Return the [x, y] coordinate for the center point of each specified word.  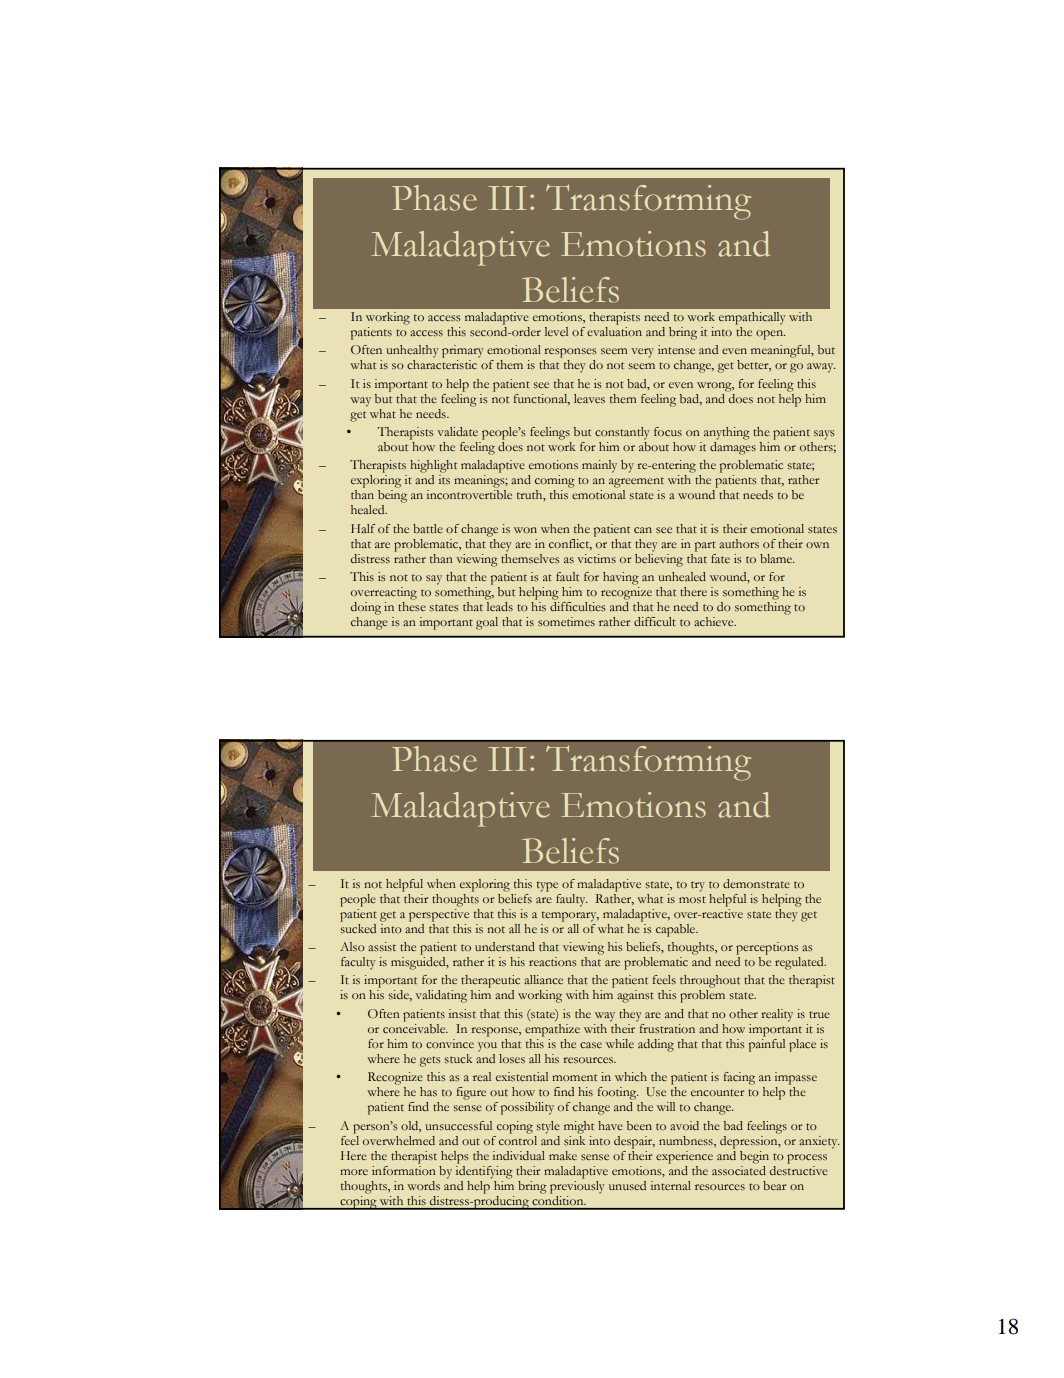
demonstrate [756, 883]
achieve [715, 621]
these [411, 606]
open [771, 335]
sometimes [566, 621]
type [547, 887]
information [404, 1169]
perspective [439, 914]
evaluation [614, 330]
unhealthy [412, 351]
